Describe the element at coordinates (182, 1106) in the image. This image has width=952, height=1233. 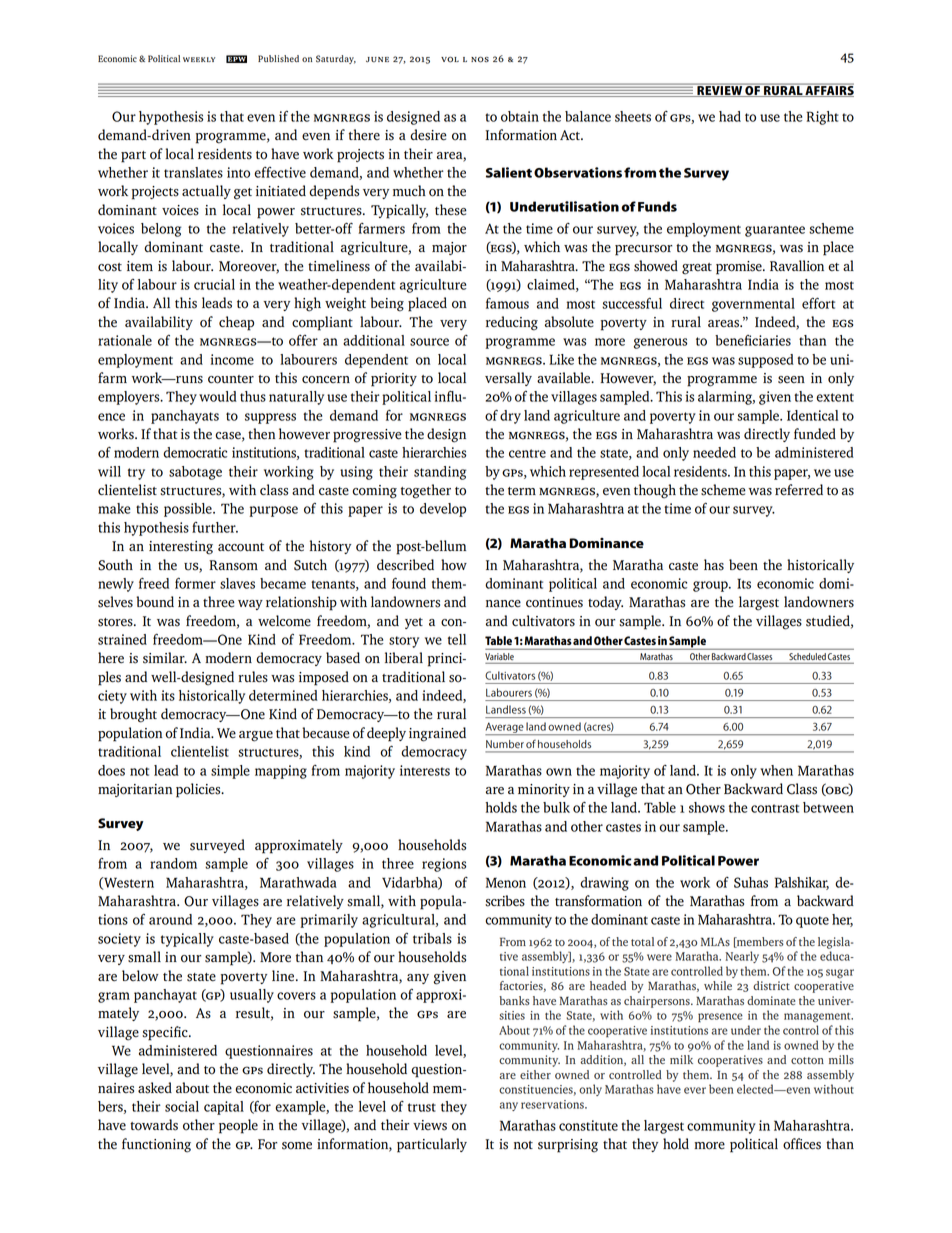
I see `social` at that location.
